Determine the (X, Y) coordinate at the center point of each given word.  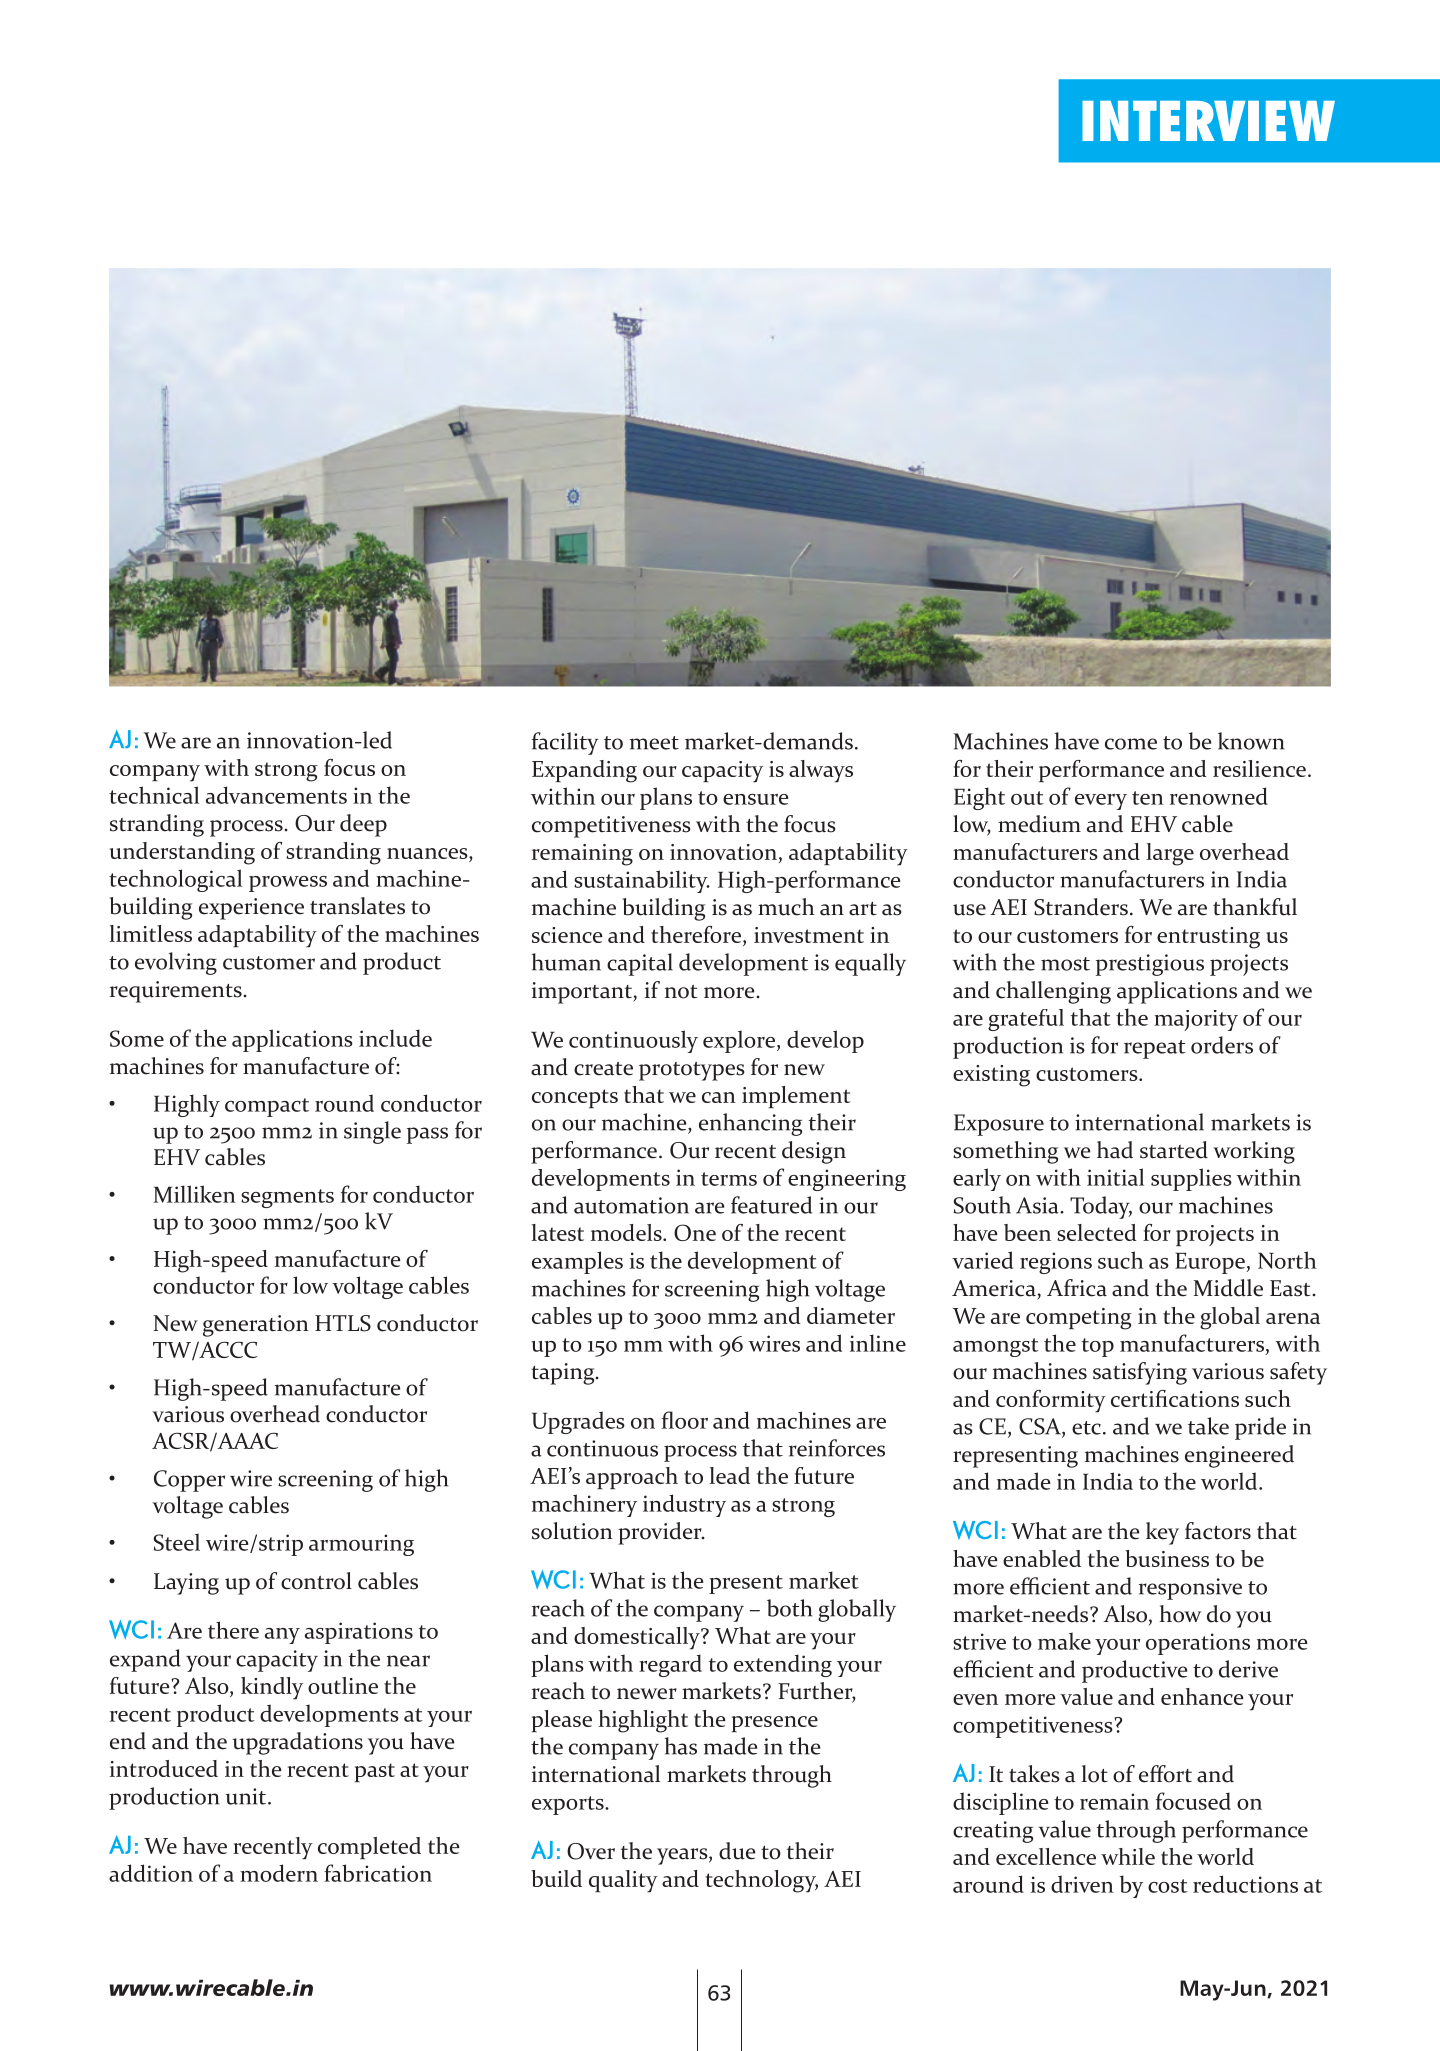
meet (654, 743)
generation (256, 1326)
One (695, 1232)
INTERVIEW (1208, 121)
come (1131, 744)
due (737, 1851)
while (1128, 1856)
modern (279, 1873)
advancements (276, 795)
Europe (1211, 1263)
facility (565, 743)
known (1251, 741)
